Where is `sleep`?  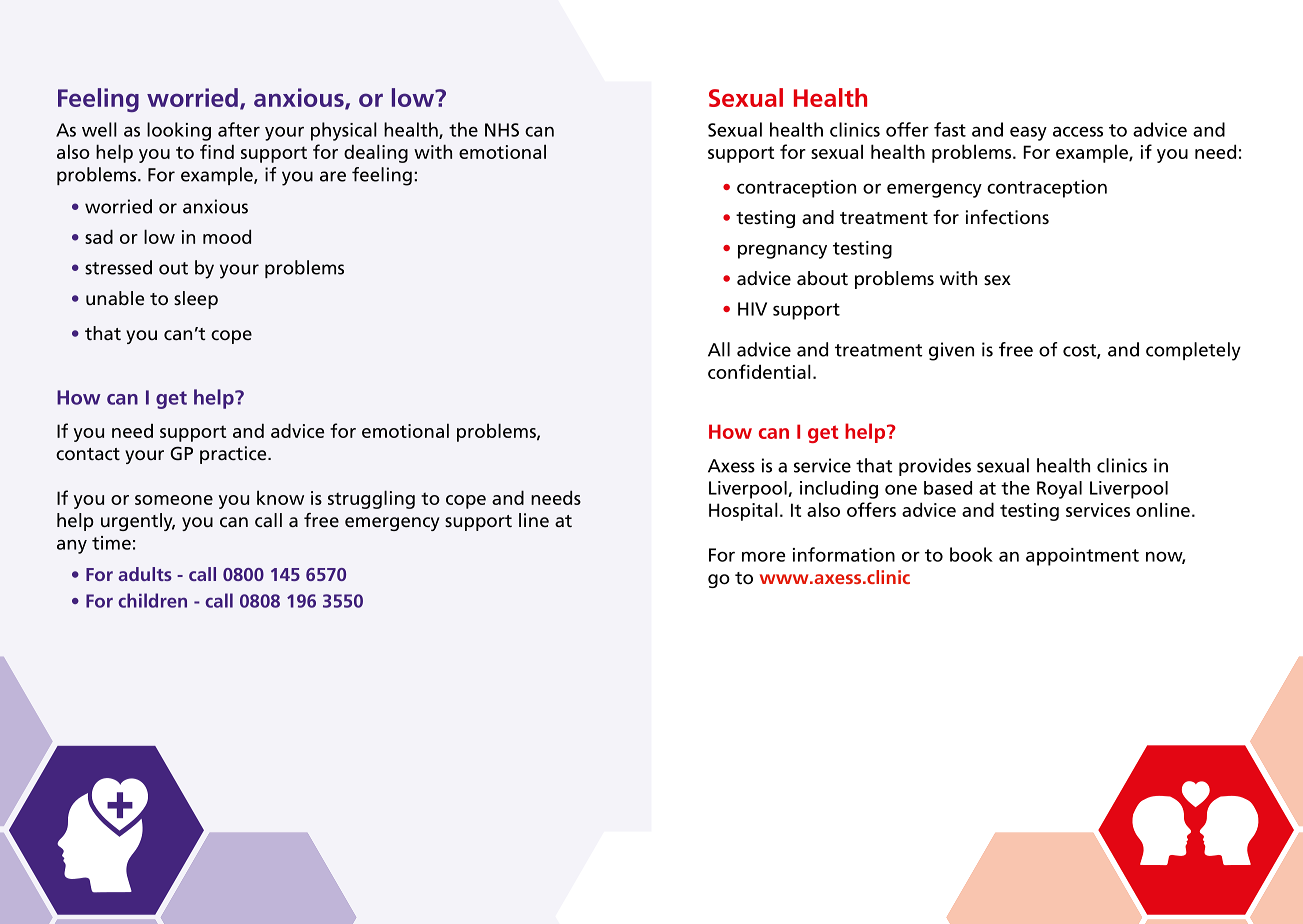 sleep is located at coordinates (196, 300).
